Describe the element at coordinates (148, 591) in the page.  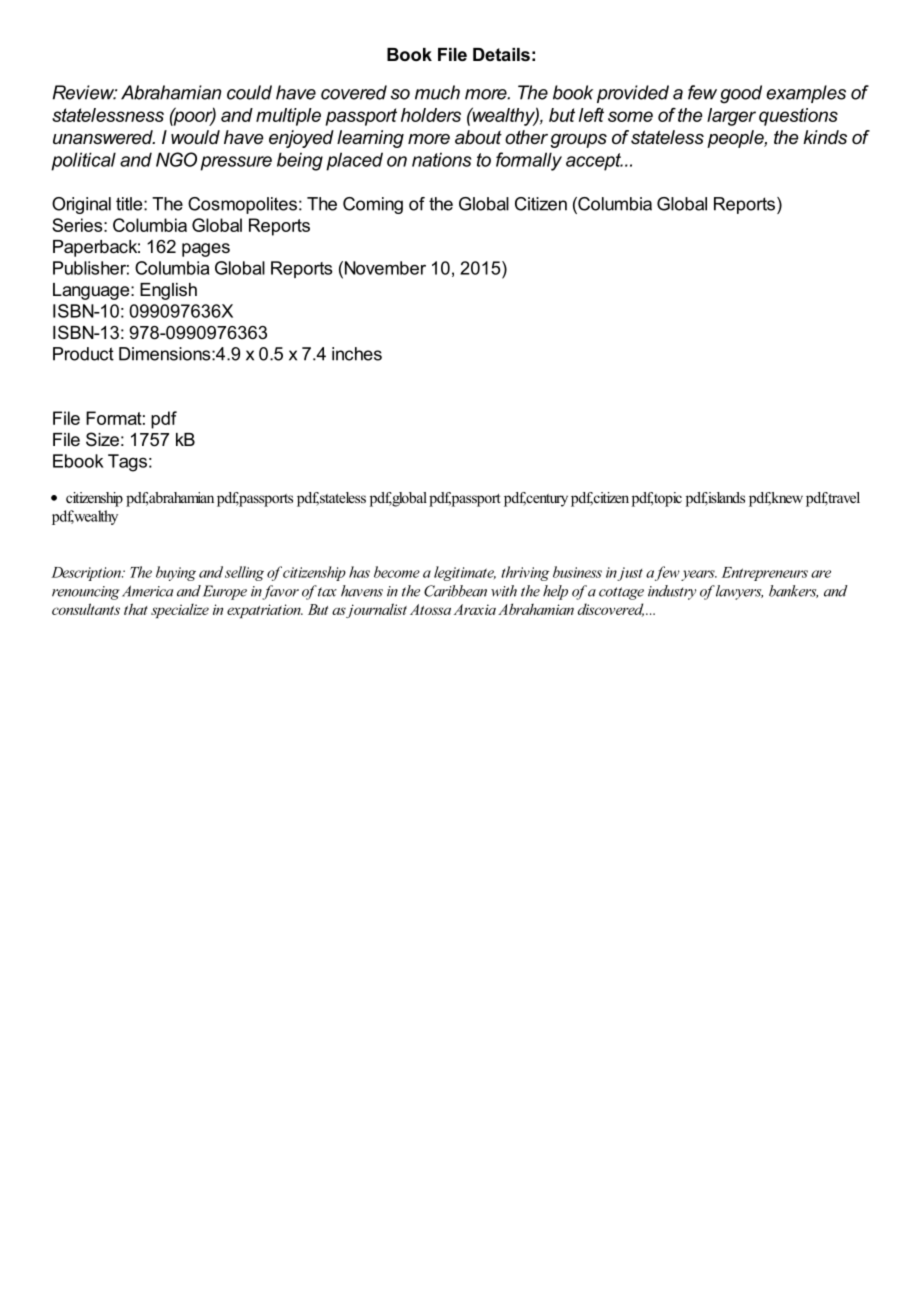
I see `America` at that location.
